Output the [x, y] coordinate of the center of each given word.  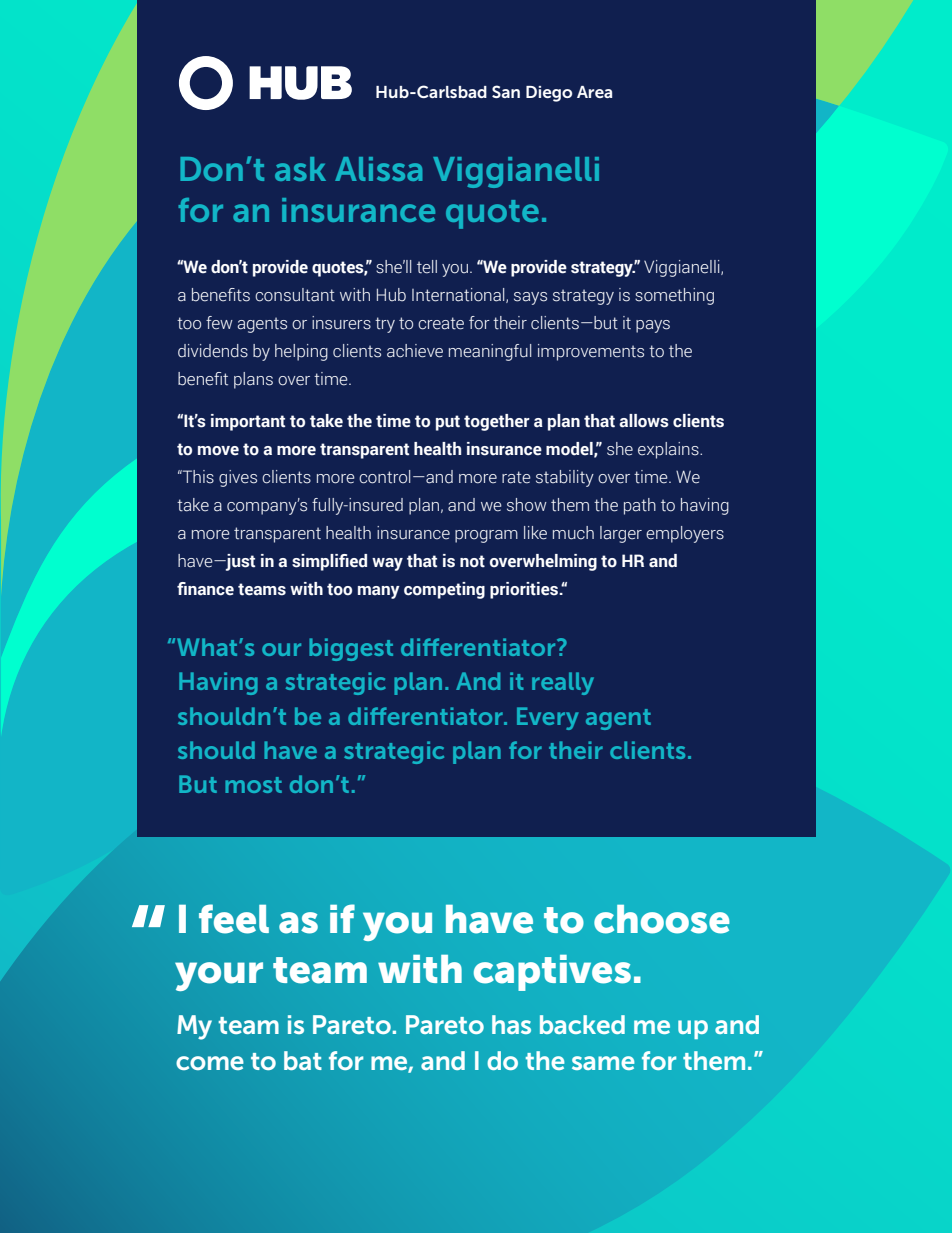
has [511, 1024]
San [506, 91]
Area [594, 92]
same [603, 1063]
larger [621, 534]
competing [444, 590]
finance [205, 589]
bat [303, 1060]
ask [300, 169]
